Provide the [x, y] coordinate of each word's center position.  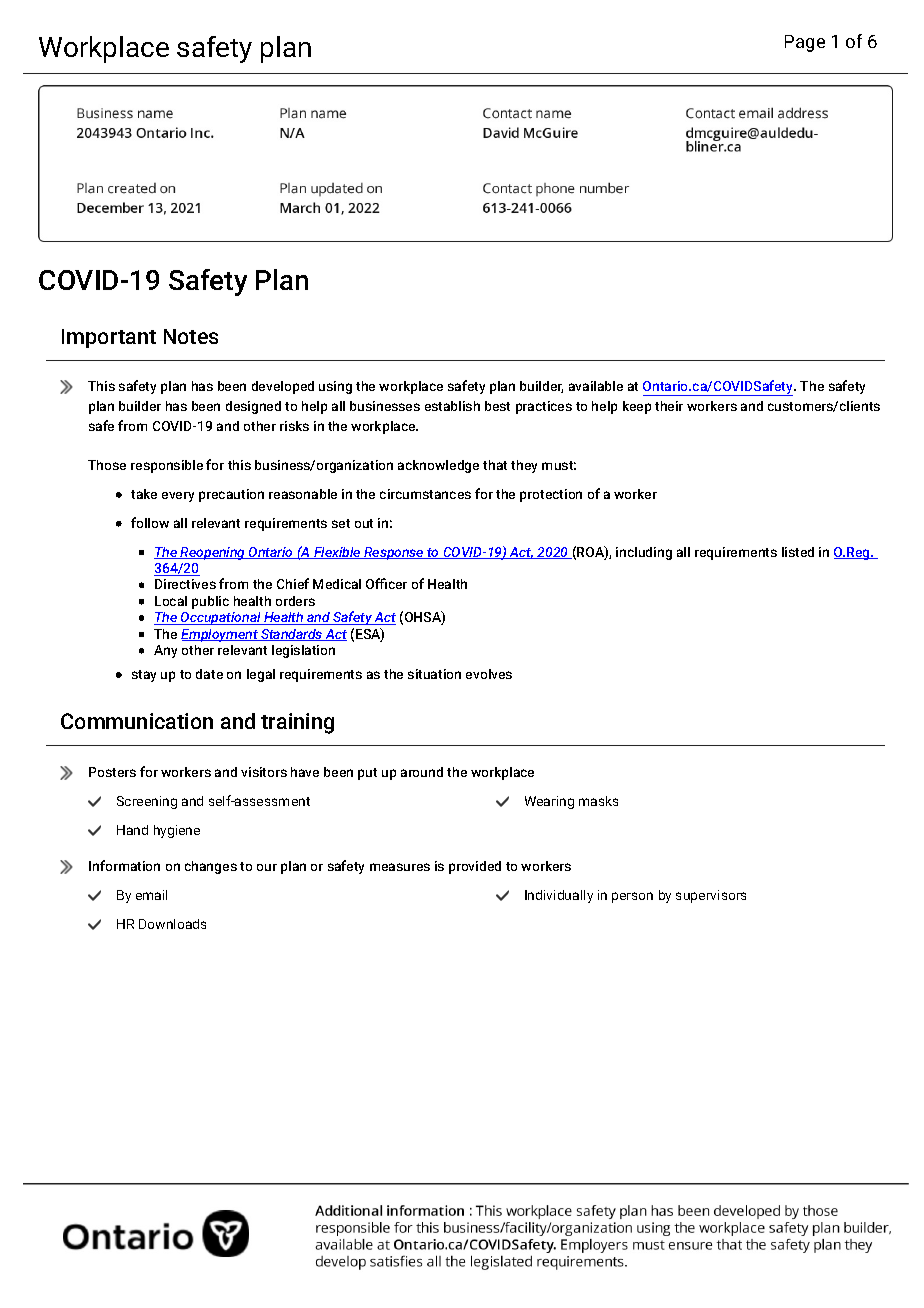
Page [805, 43]
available [596, 386]
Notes [191, 336]
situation [434, 674]
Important [109, 338]
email [151, 895]
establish [452, 406]
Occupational [221, 618]
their [669, 406]
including [644, 553]
